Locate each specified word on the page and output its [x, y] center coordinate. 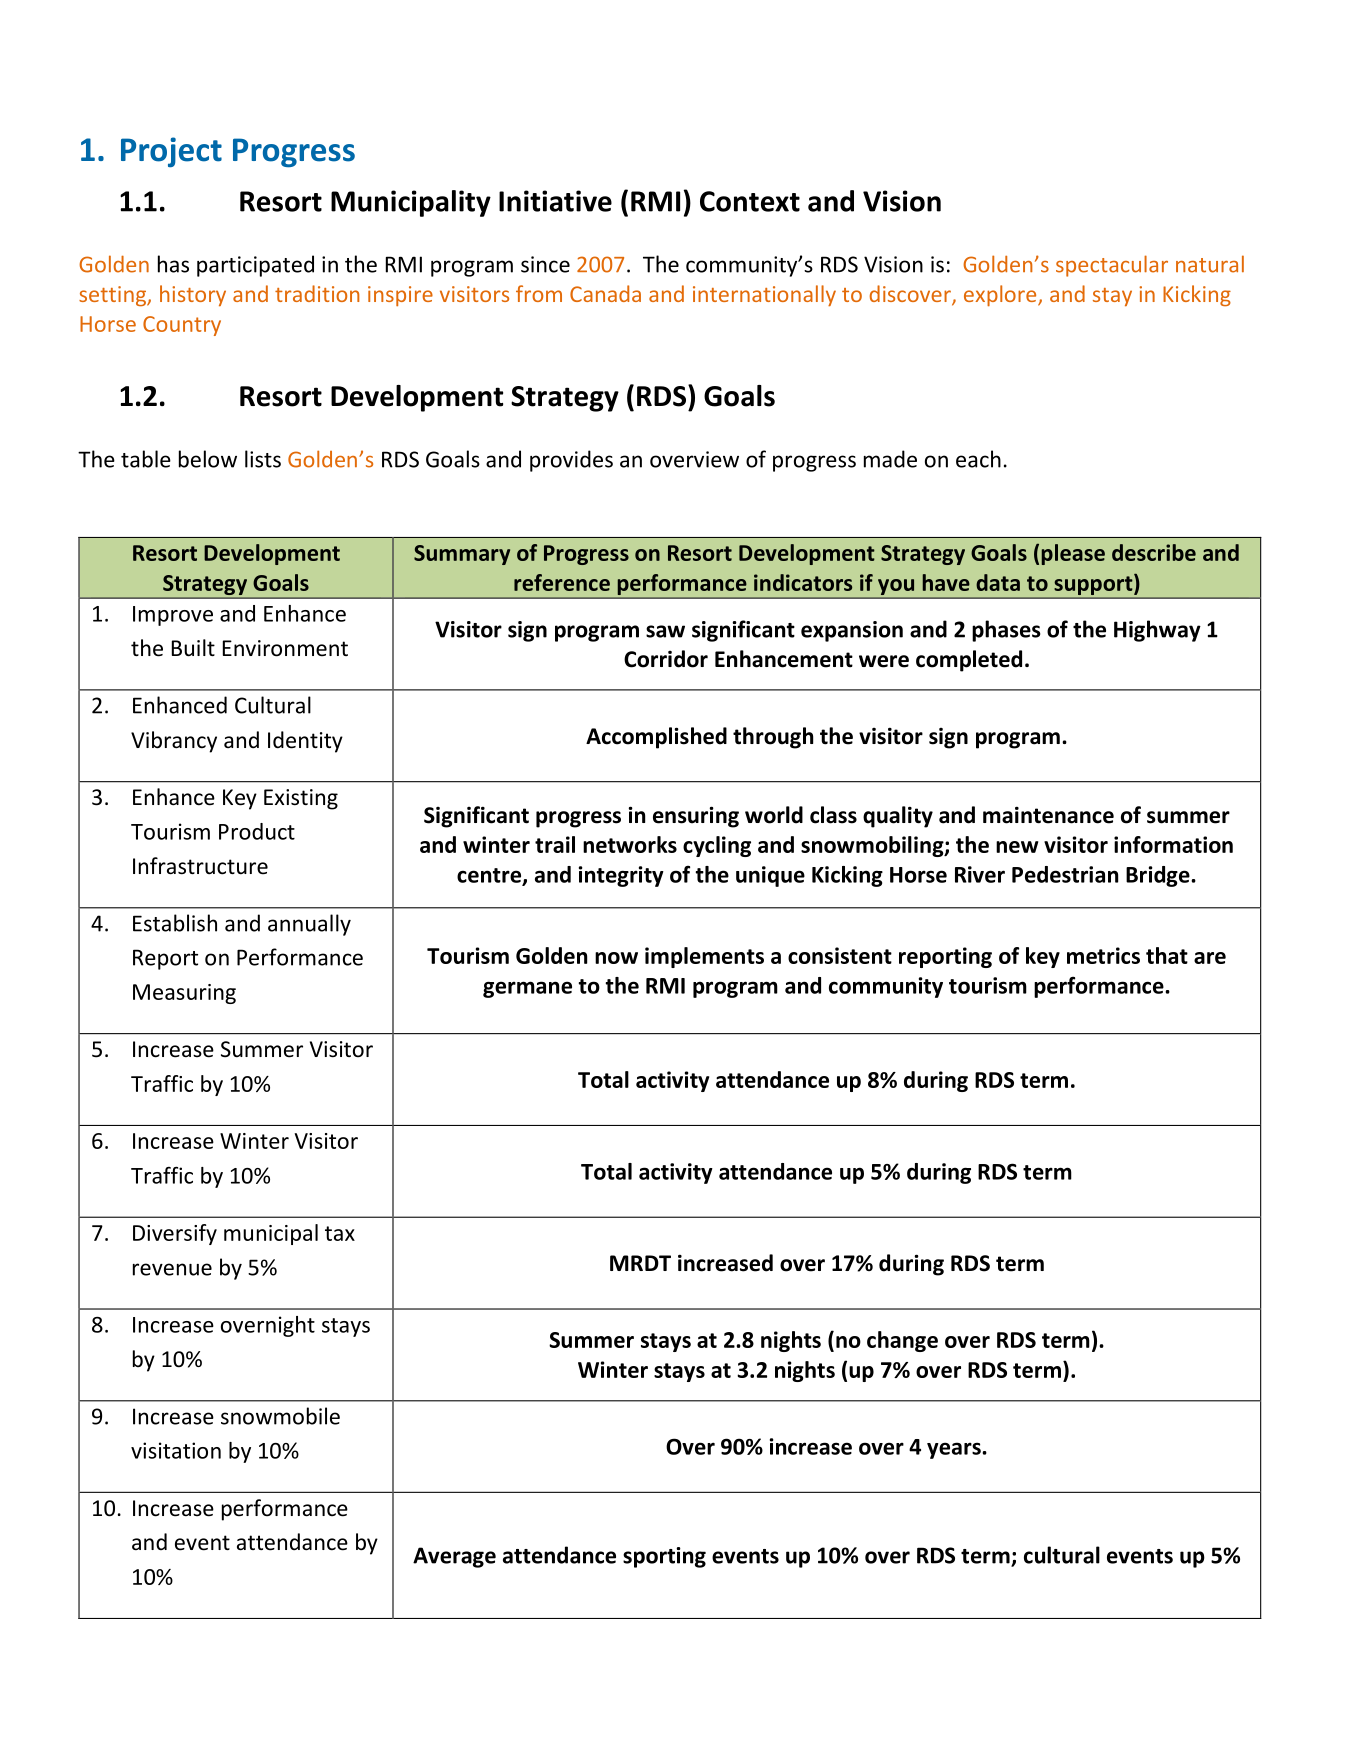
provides [571, 461]
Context [750, 201]
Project [171, 152]
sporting [664, 1557]
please [1073, 554]
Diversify [175, 1234]
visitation [176, 1450]
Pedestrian [1065, 874]
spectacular [1112, 266]
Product [257, 831]
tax [340, 1233]
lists [263, 459]
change [902, 1341]
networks [630, 844]
